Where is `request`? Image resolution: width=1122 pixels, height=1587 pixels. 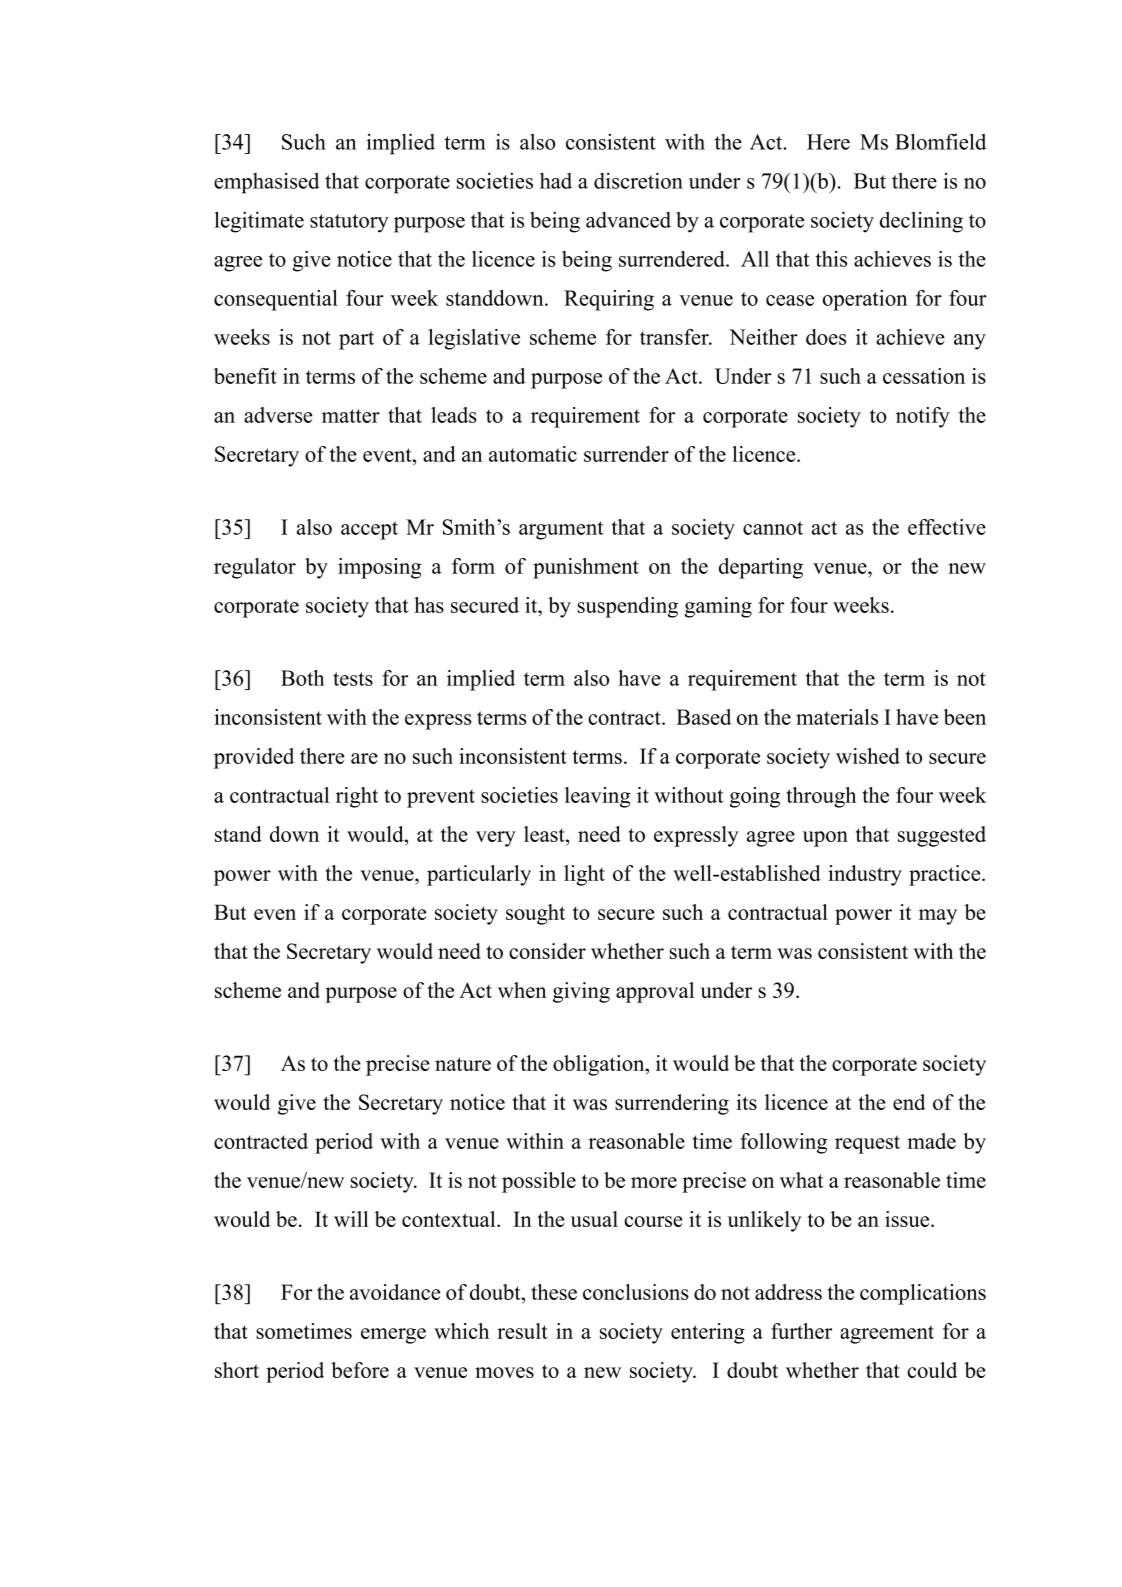
request is located at coordinates (867, 1144).
